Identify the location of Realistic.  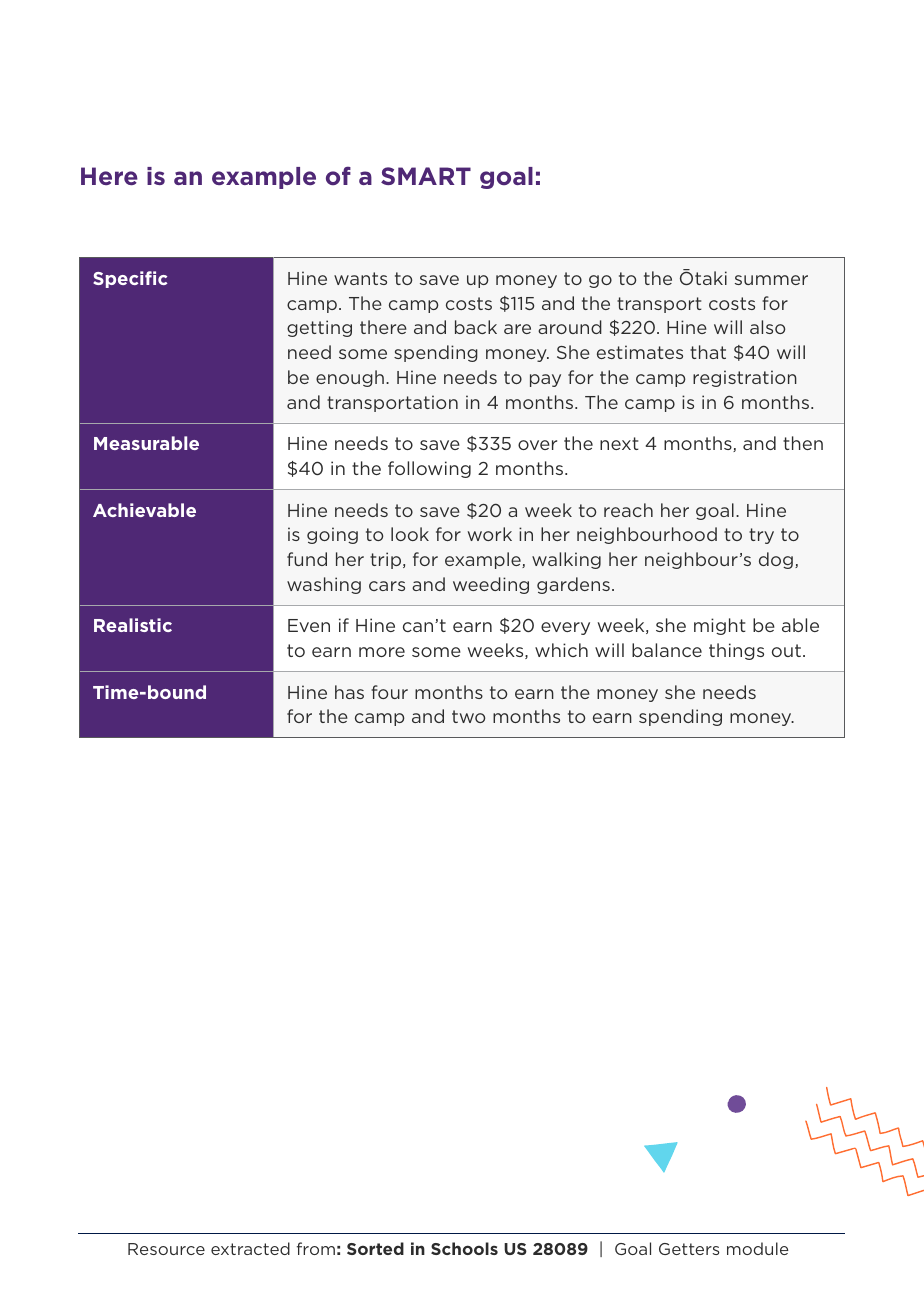
(133, 625).
